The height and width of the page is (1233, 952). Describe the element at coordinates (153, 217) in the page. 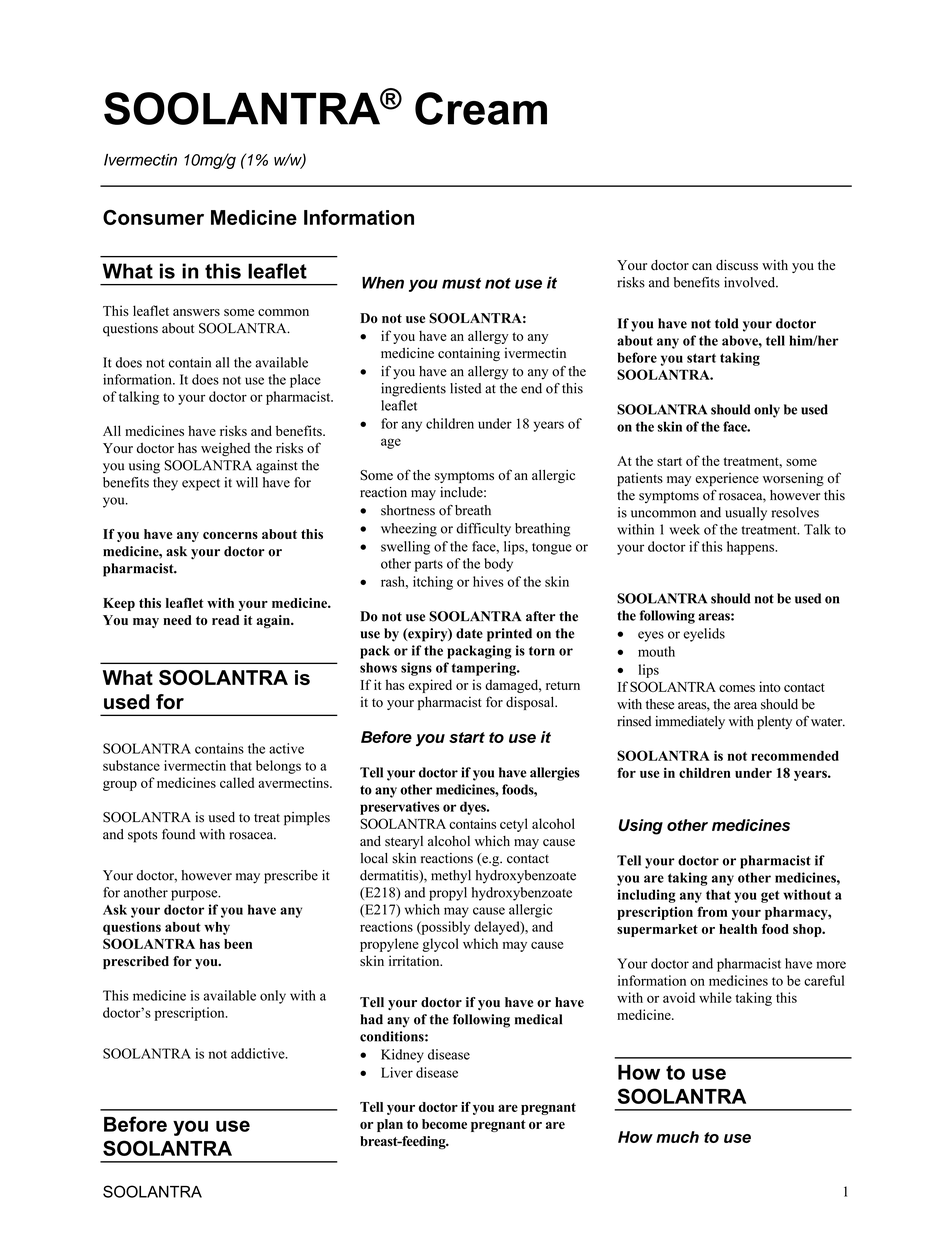

I see `Consumer` at that location.
